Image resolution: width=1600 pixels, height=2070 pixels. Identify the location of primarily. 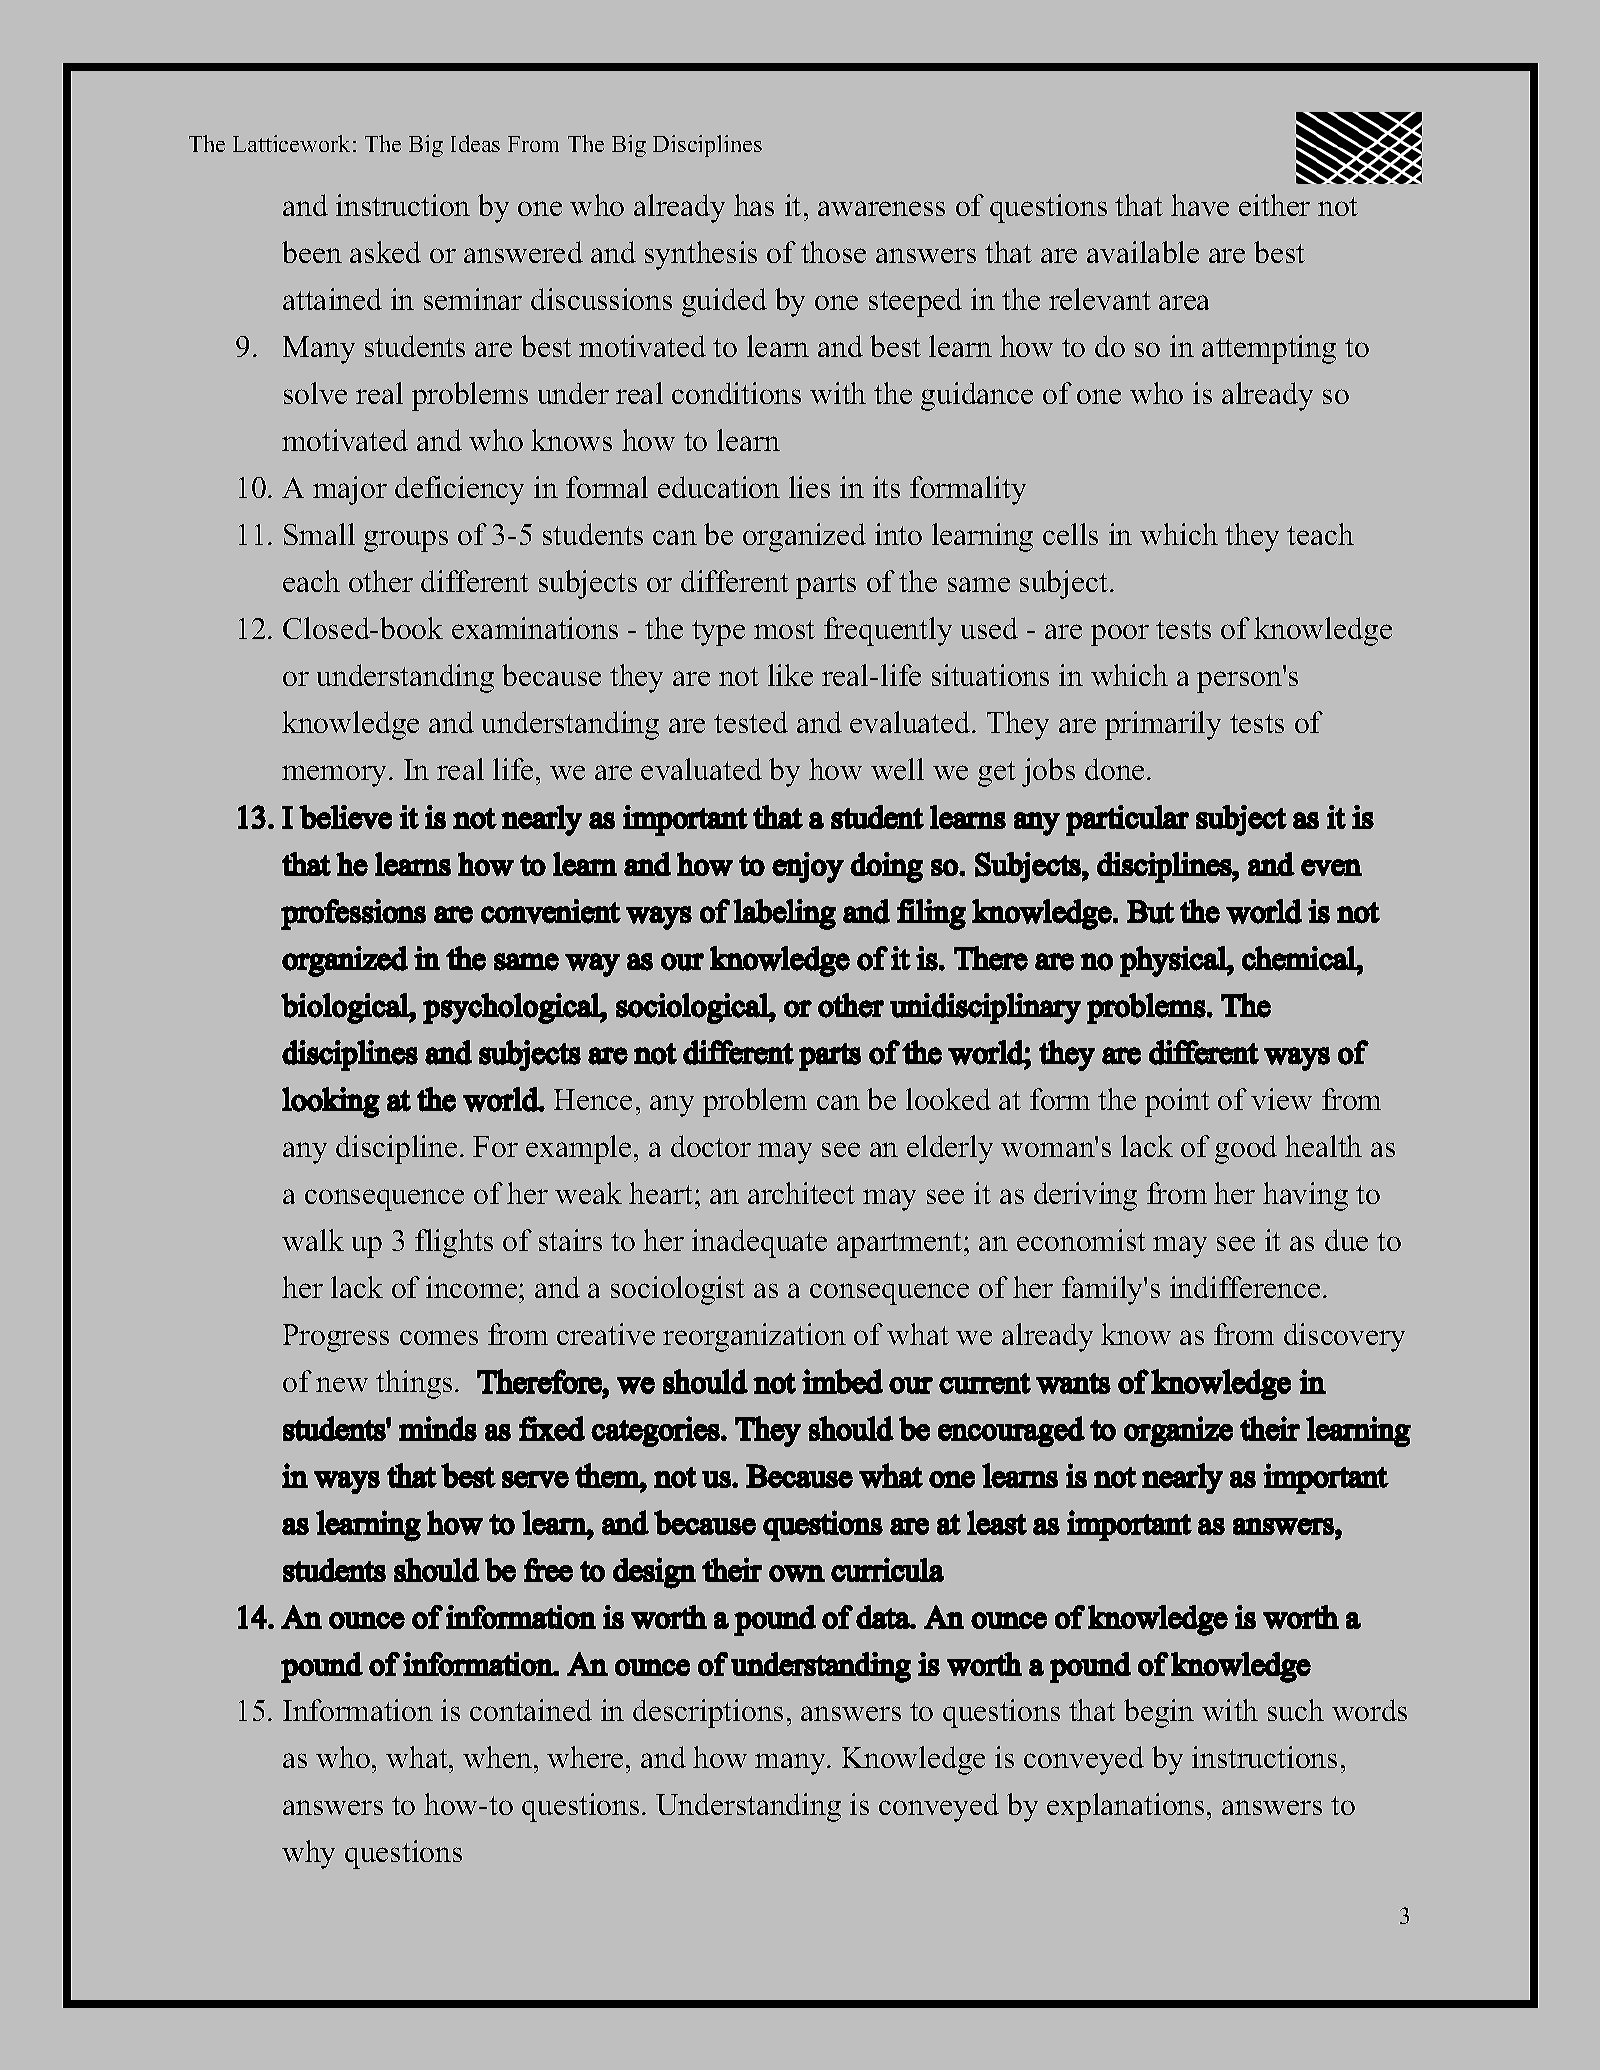
(1163, 725).
